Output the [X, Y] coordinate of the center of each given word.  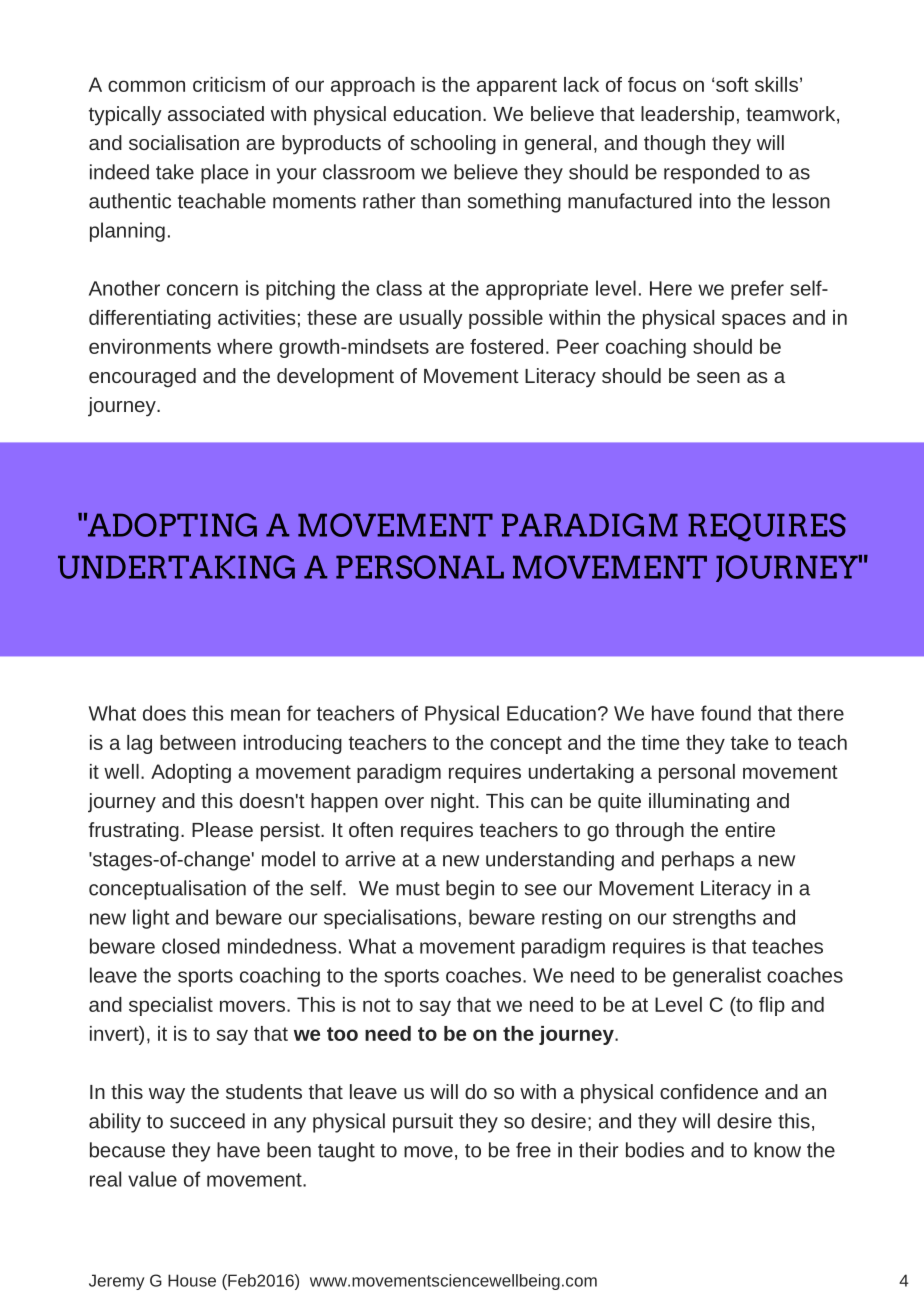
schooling [453, 145]
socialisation [184, 142]
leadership [687, 116]
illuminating [699, 803]
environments [150, 346]
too [342, 1034]
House [192, 1280]
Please [222, 829]
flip [772, 1006]
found [726, 713]
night [454, 803]
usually [431, 319]
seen [718, 377]
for [299, 713]
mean [255, 715]
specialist [171, 1006]
